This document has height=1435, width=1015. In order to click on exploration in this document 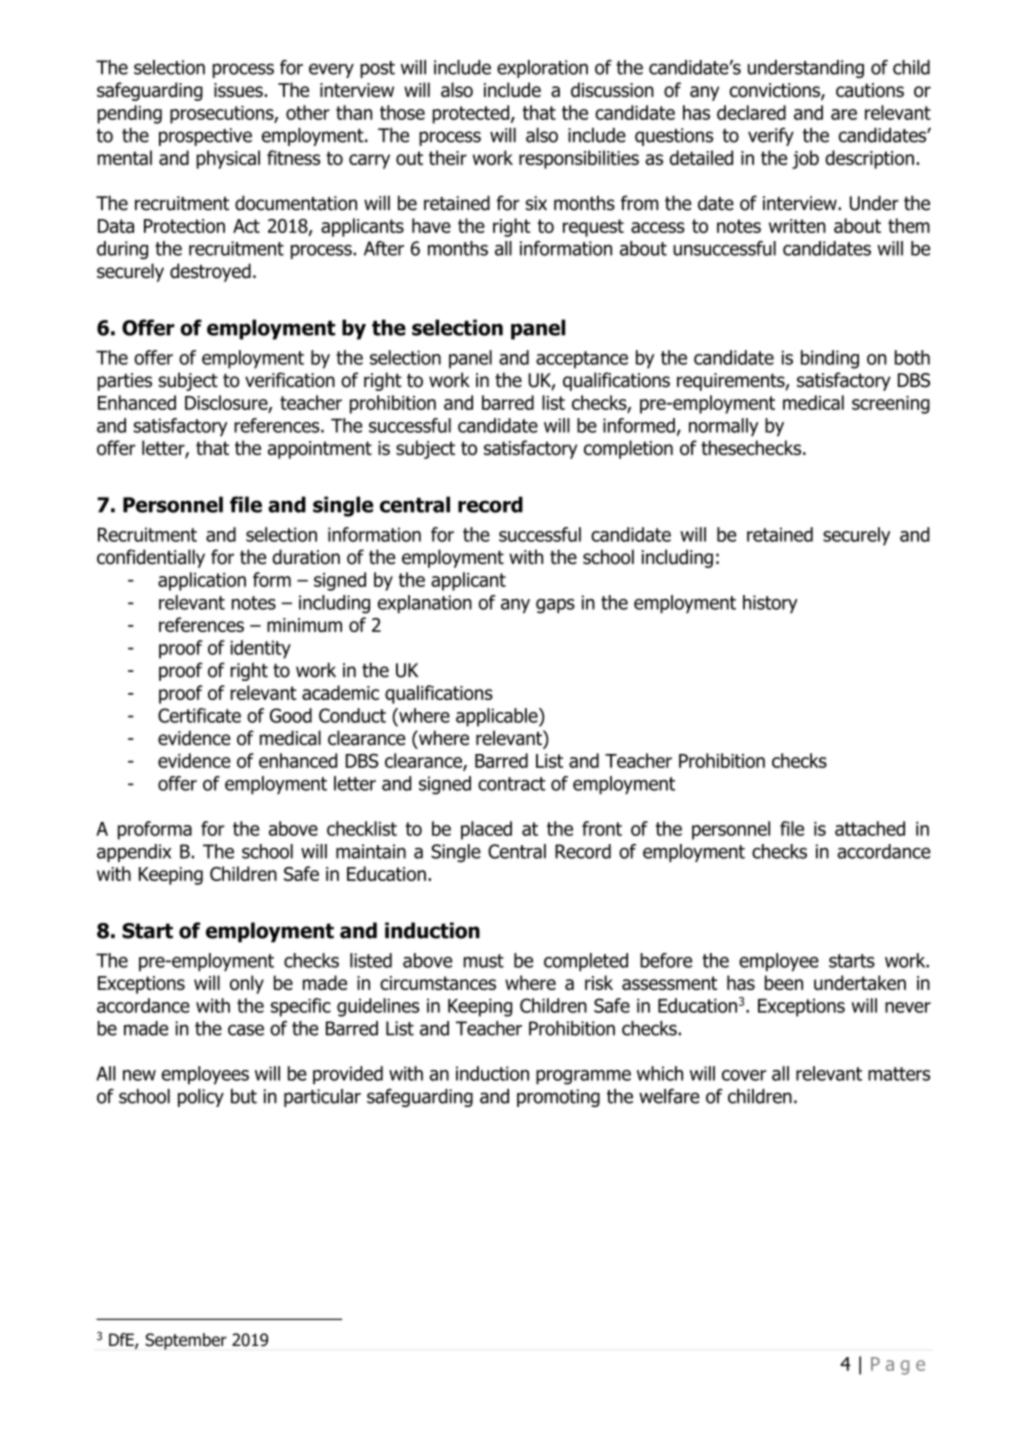, I will do `click(542, 69)`.
